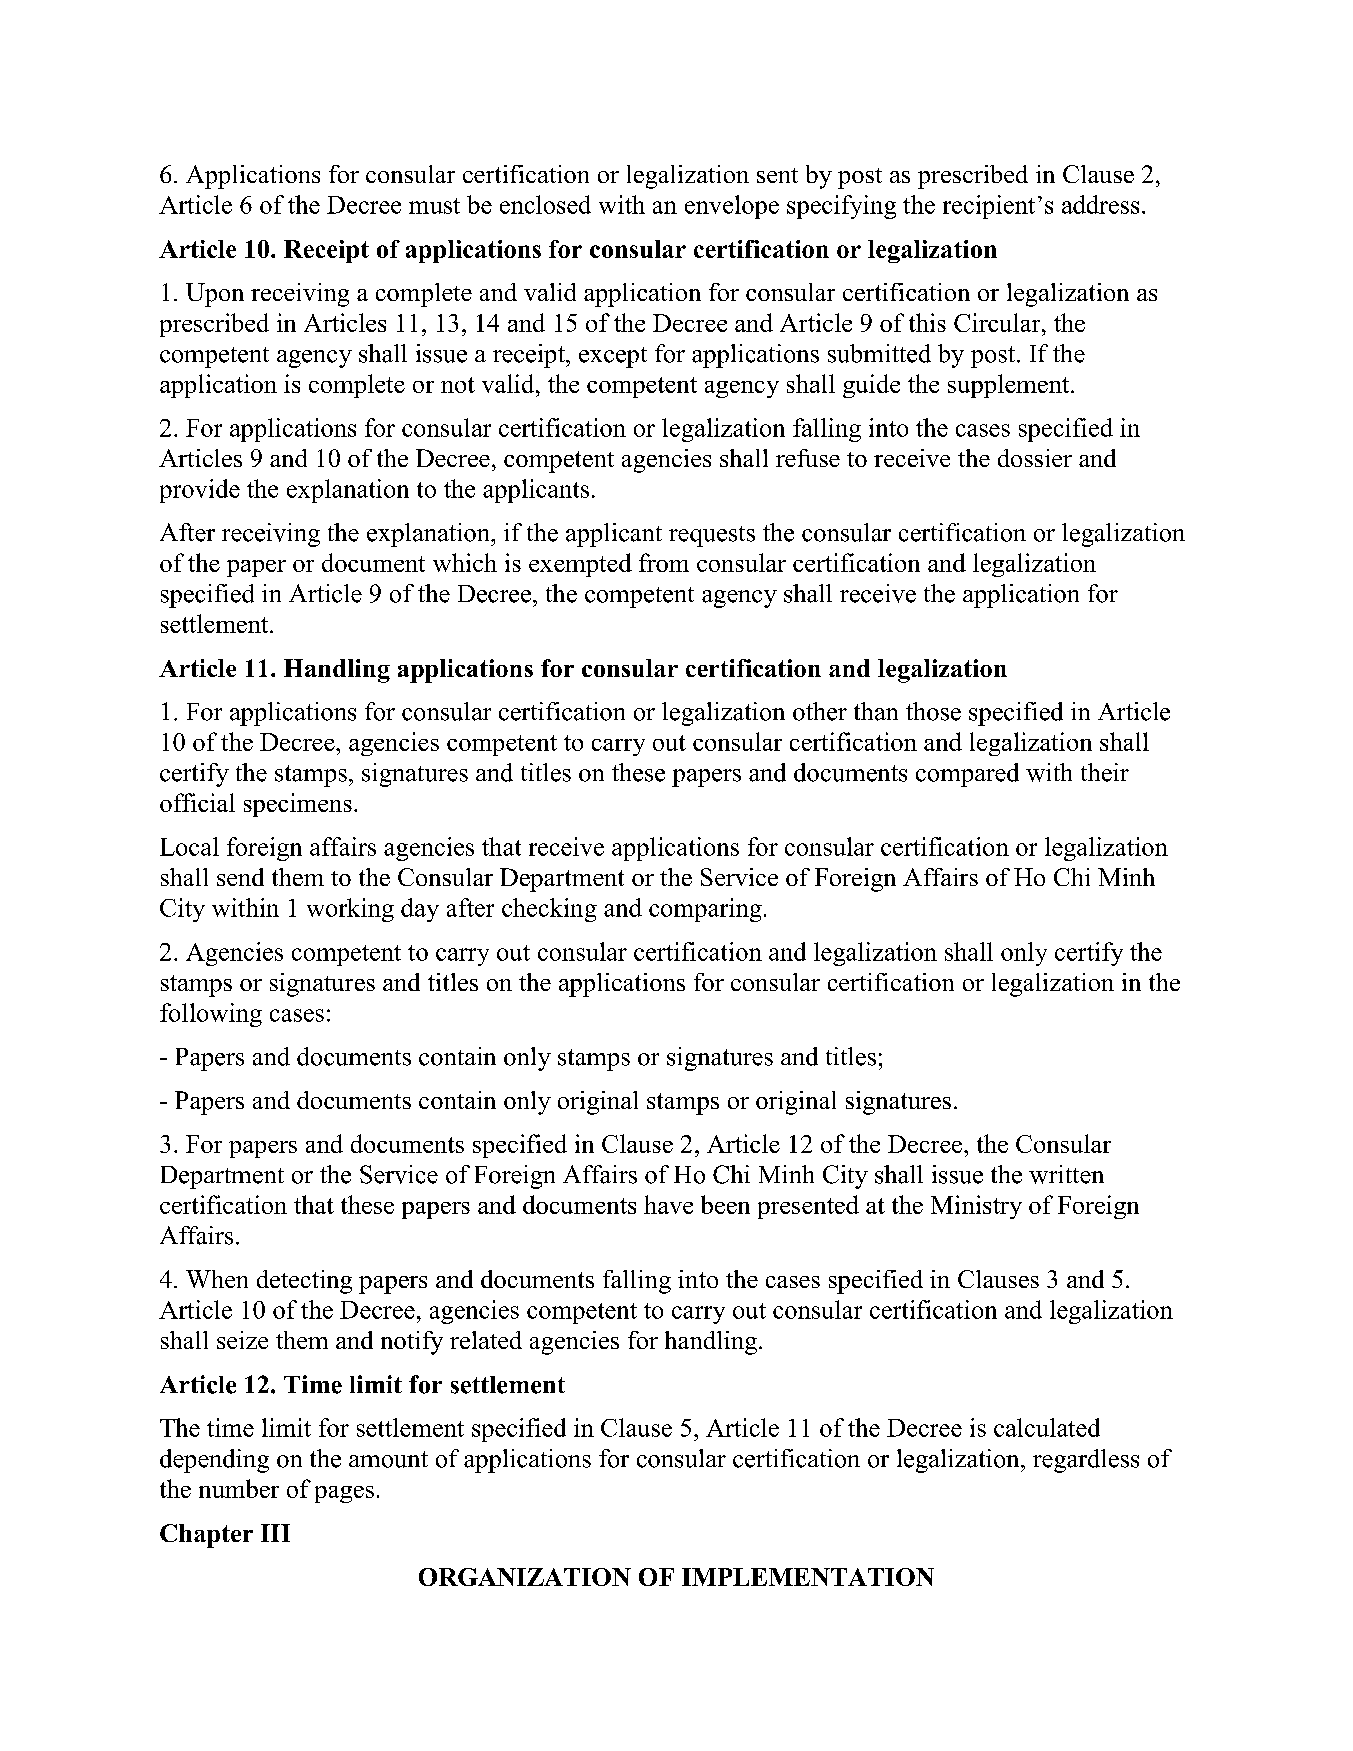  What do you see at coordinates (275, 1533) in the image?
I see `III` at bounding box center [275, 1533].
